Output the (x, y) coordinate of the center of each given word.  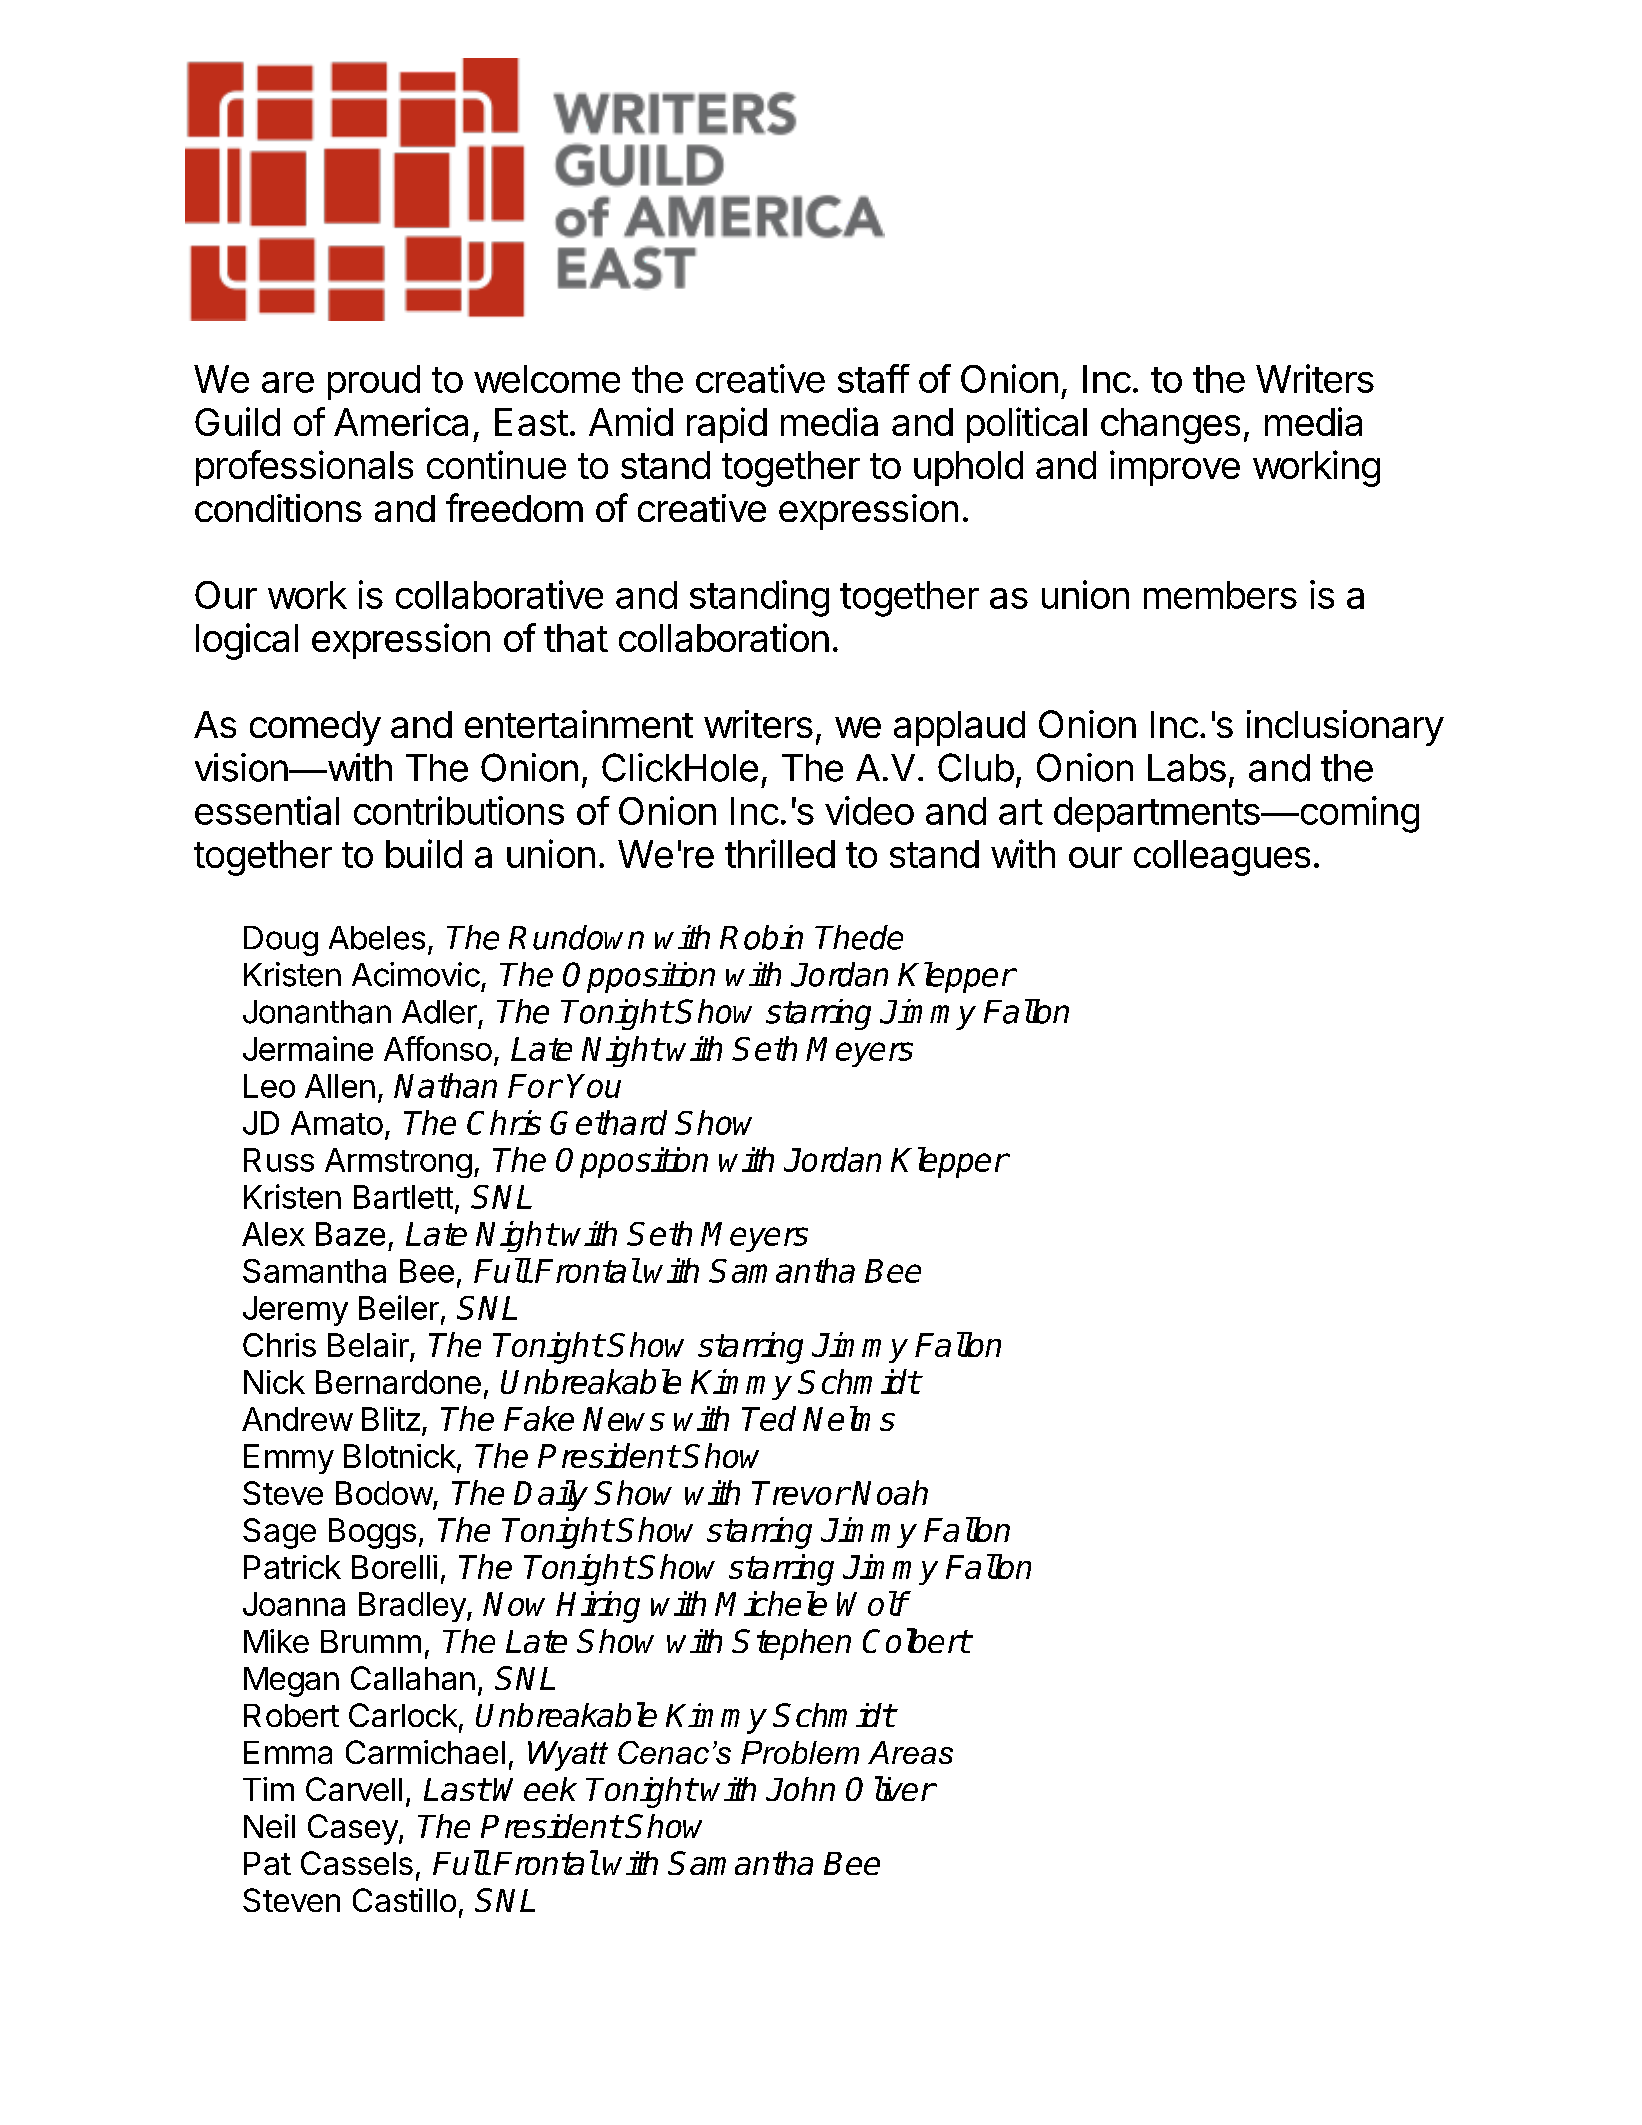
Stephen (791, 1644)
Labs (1187, 768)
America (401, 421)
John (800, 1789)
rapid (727, 425)
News (624, 1419)
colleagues (1222, 858)
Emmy (289, 1459)
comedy (315, 728)
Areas (910, 1752)
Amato (337, 1123)
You (594, 1086)
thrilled (780, 853)
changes (1170, 426)
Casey (353, 1829)
